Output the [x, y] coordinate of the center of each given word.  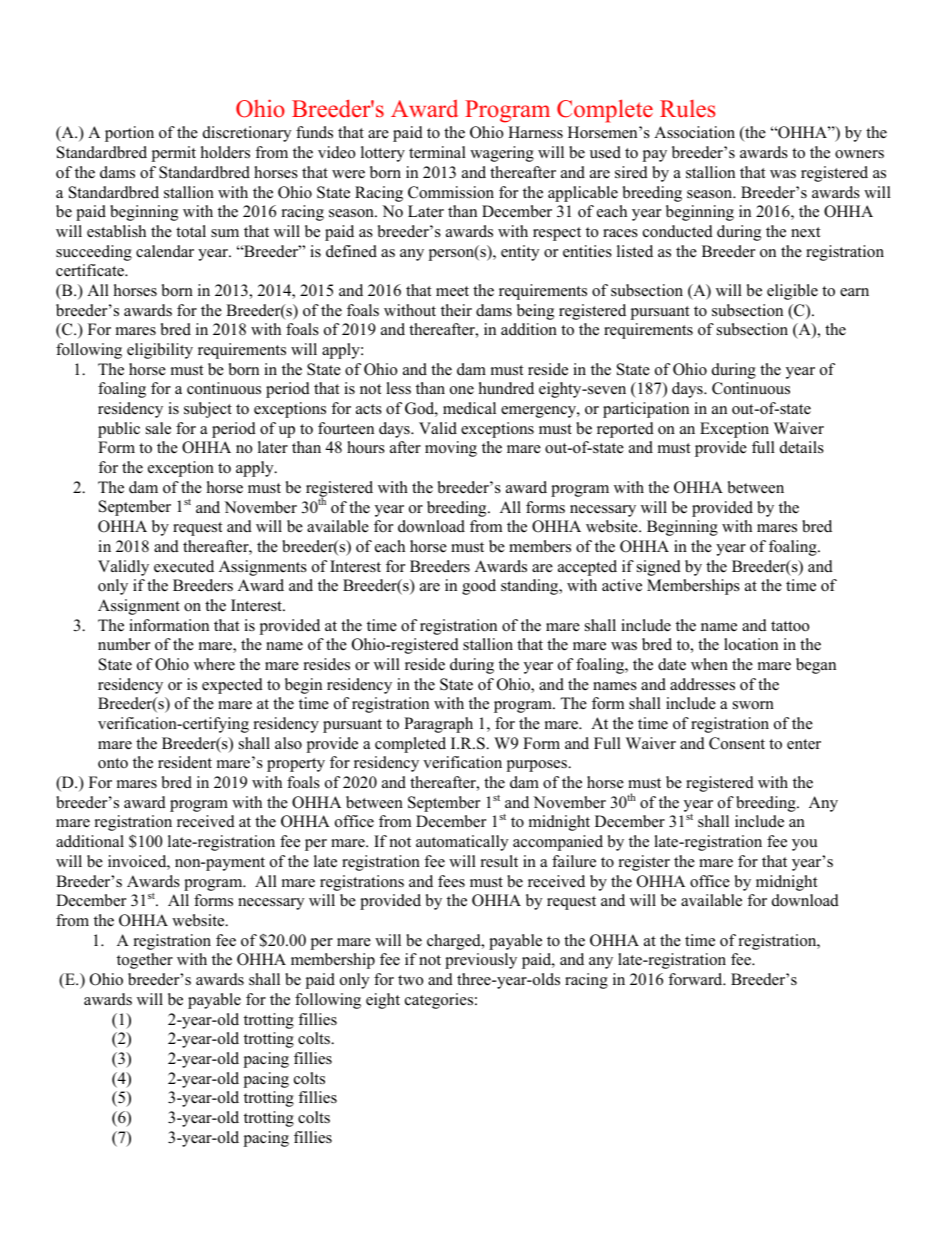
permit [173, 154]
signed [659, 568]
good [479, 587]
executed [184, 566]
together [145, 961]
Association [694, 132]
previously [481, 961]
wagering [502, 154]
